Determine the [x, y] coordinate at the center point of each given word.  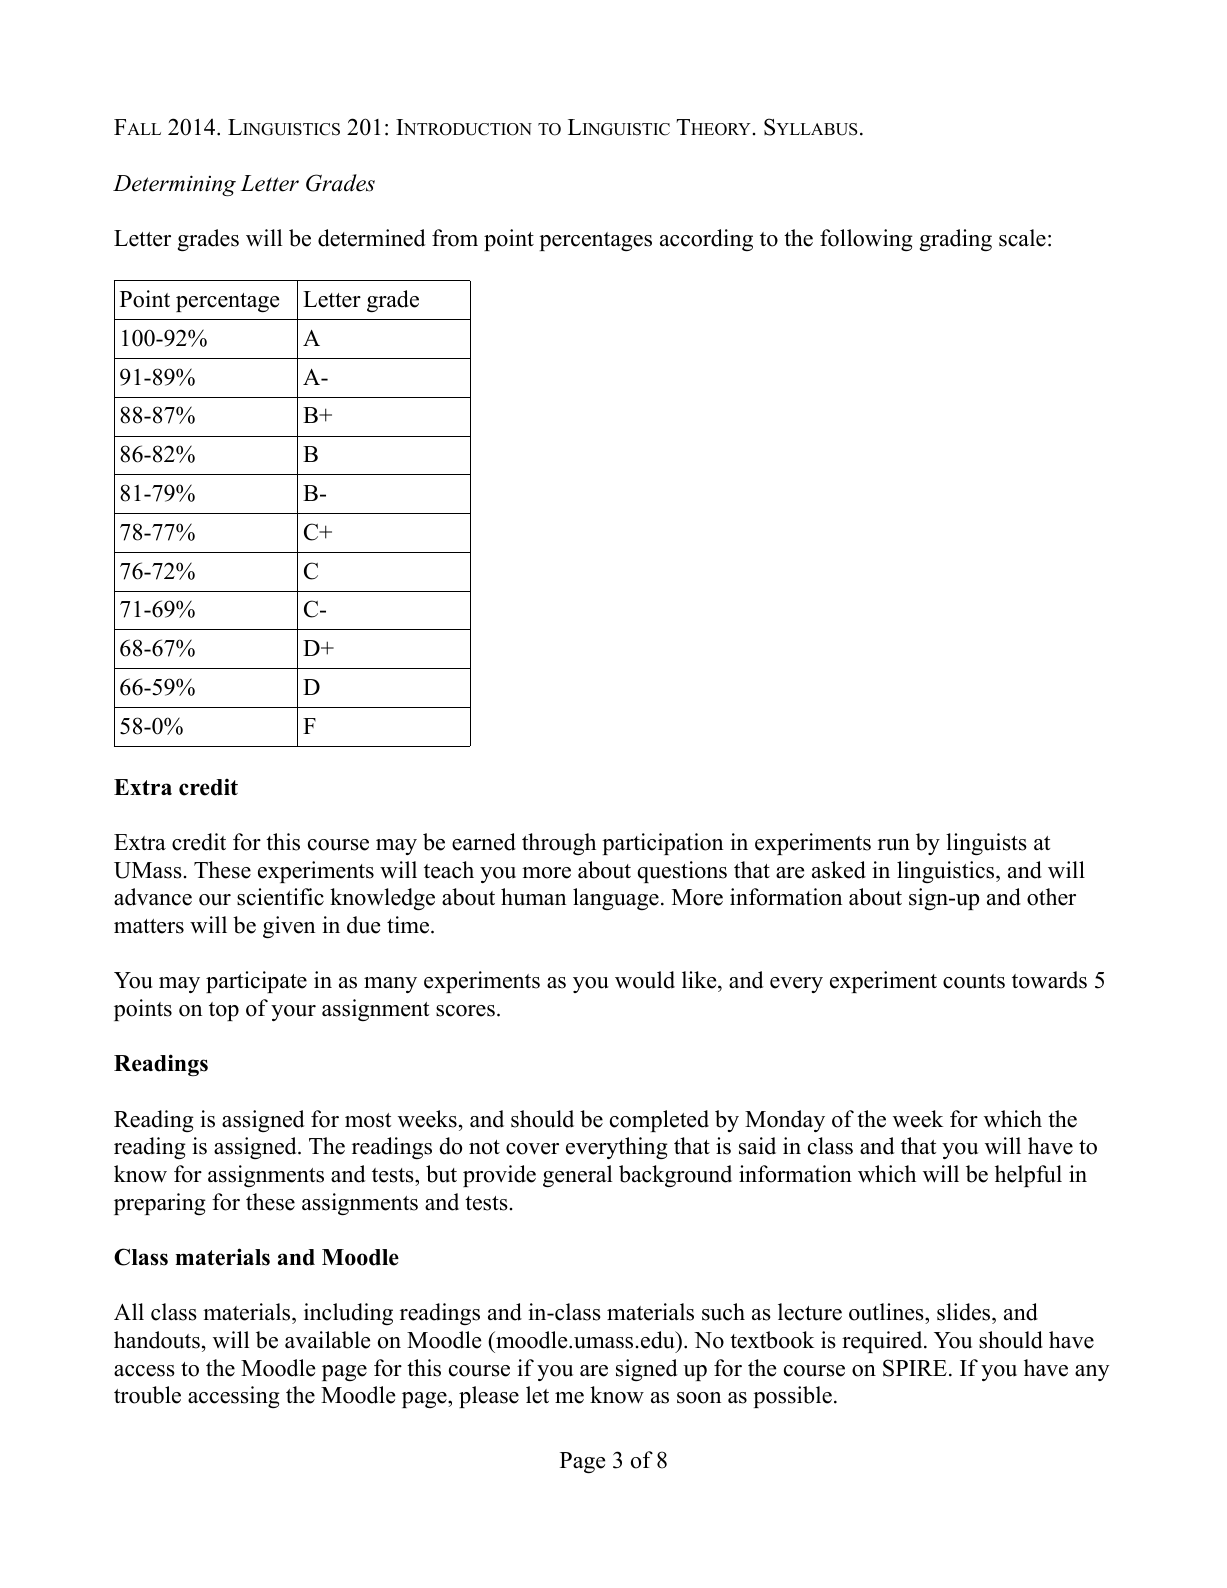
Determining [174, 185]
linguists [986, 844]
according [706, 240]
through [559, 844]
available [327, 1340]
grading [956, 240]
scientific [280, 897]
